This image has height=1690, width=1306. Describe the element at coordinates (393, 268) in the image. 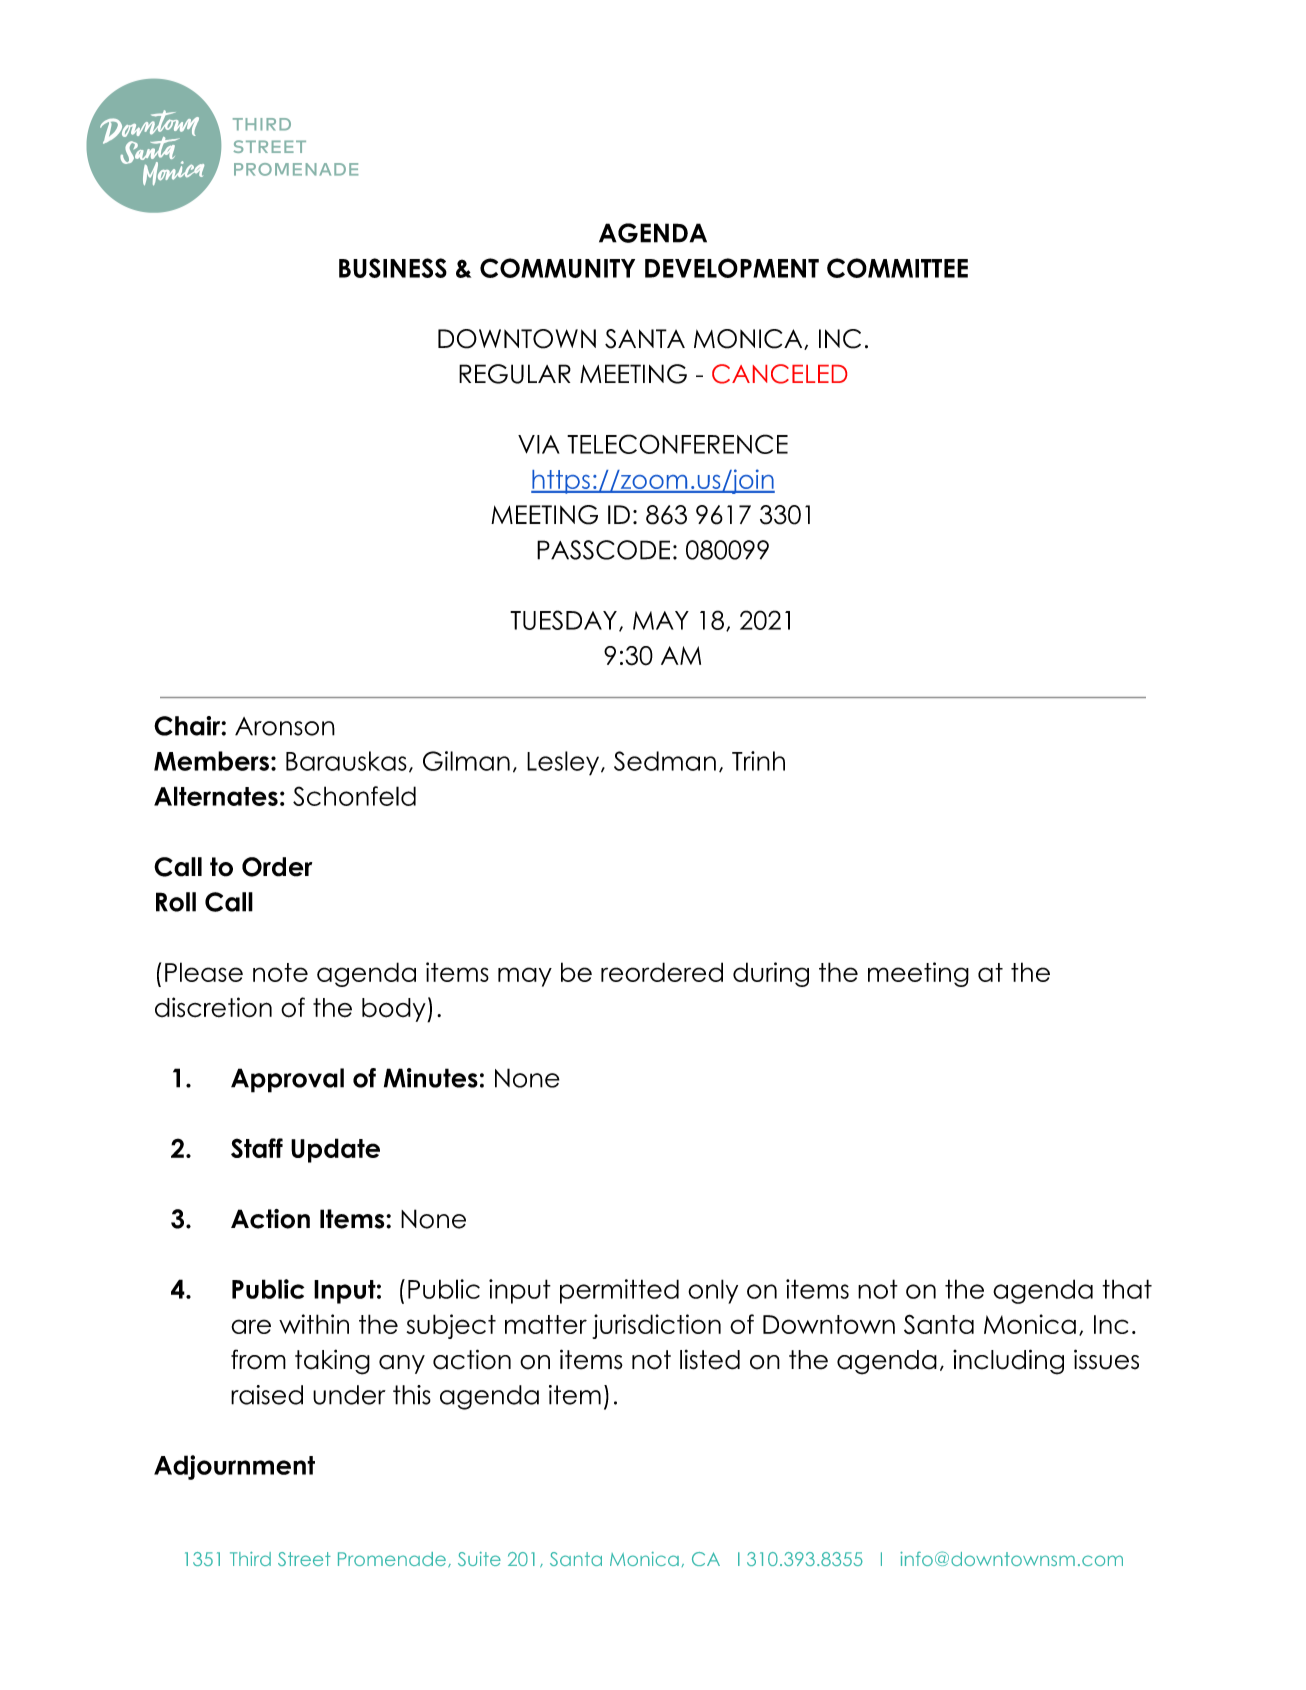

I see `BUSINESS` at that location.
